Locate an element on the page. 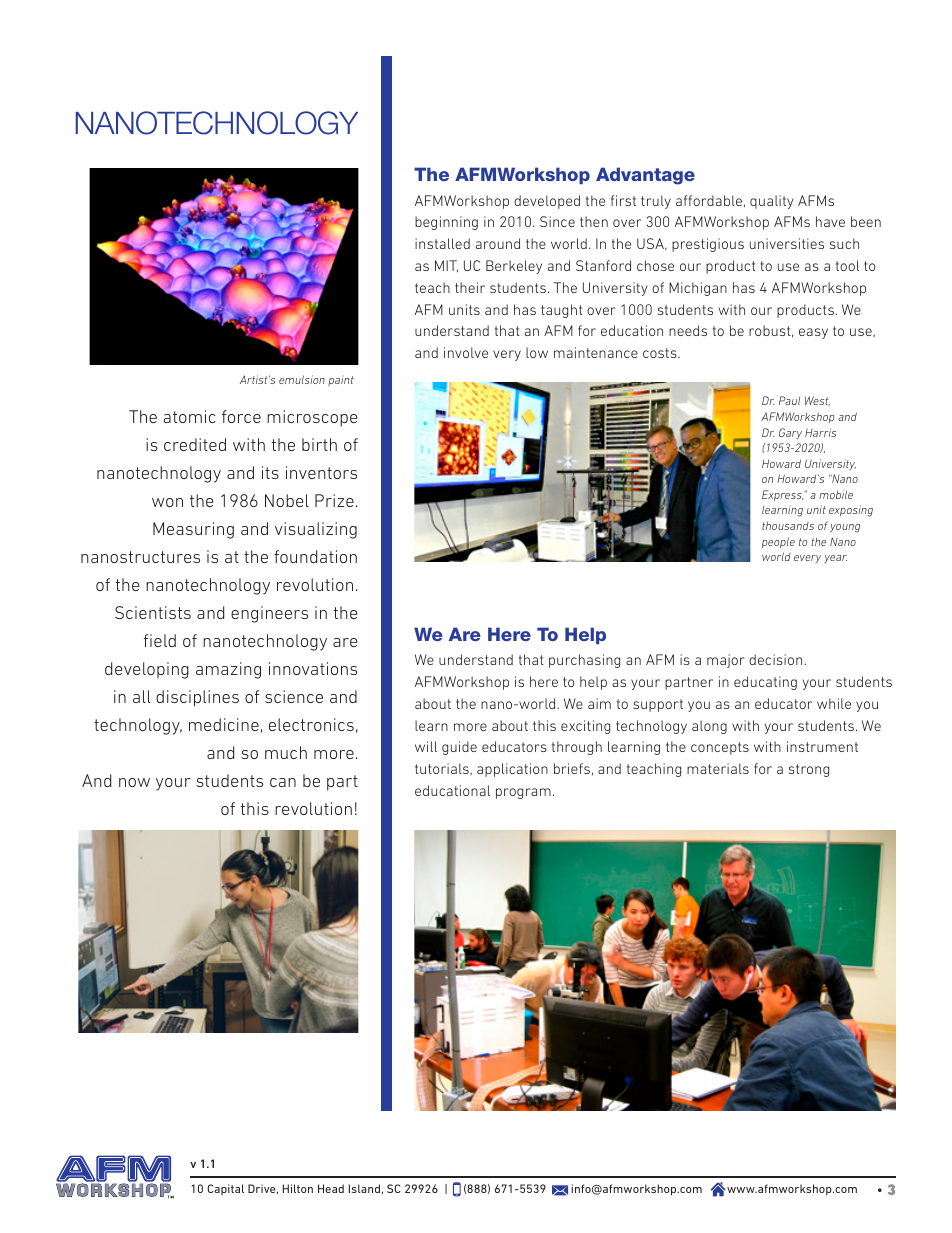 The image size is (952, 1233). Island is located at coordinates (364, 1188).
